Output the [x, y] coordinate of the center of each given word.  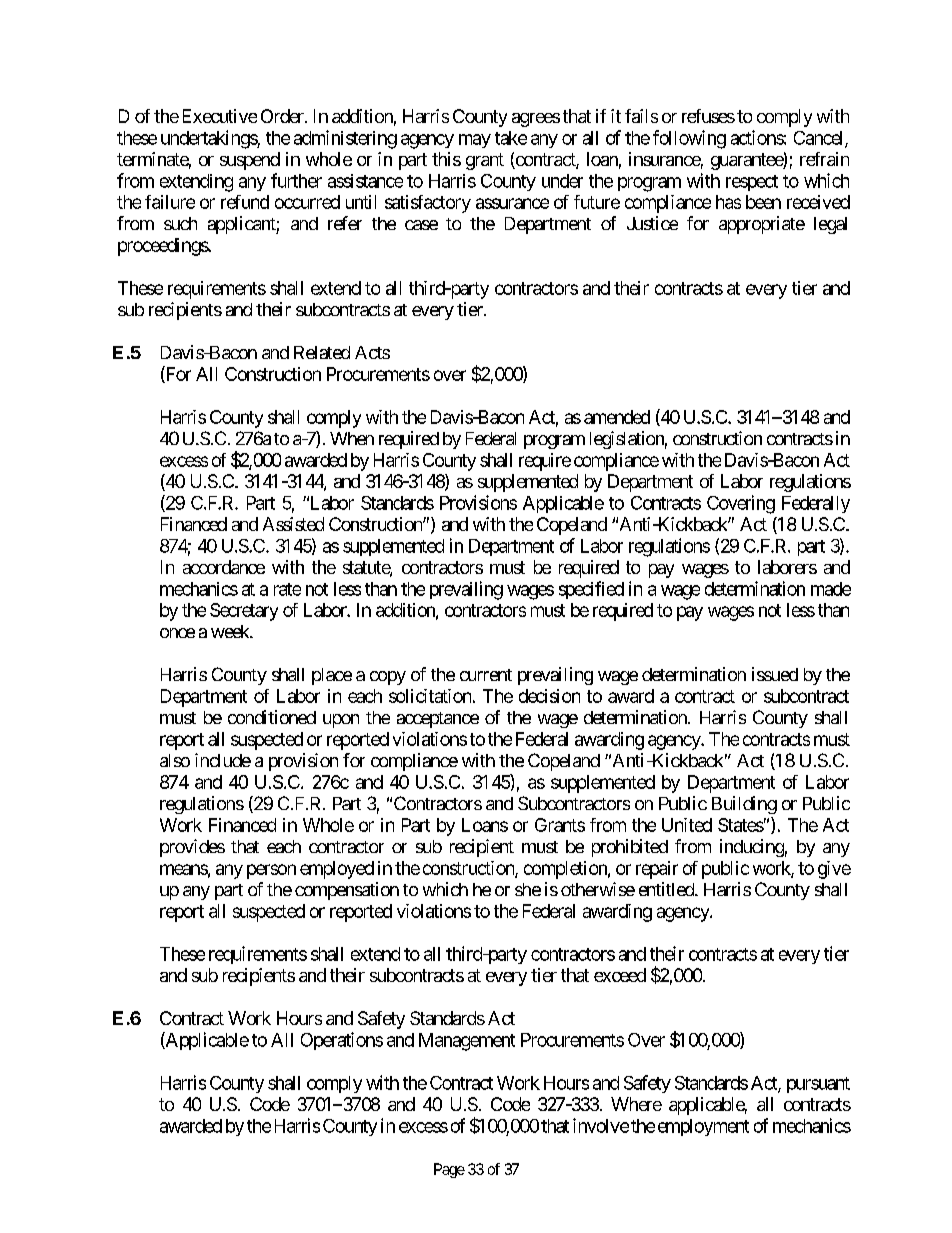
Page [449, 1170]
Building [744, 805]
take [511, 138]
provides [192, 848]
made [831, 589]
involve [601, 1125]
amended [617, 417]
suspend [250, 161]
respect [752, 183]
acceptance [438, 720]
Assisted [293, 524]
